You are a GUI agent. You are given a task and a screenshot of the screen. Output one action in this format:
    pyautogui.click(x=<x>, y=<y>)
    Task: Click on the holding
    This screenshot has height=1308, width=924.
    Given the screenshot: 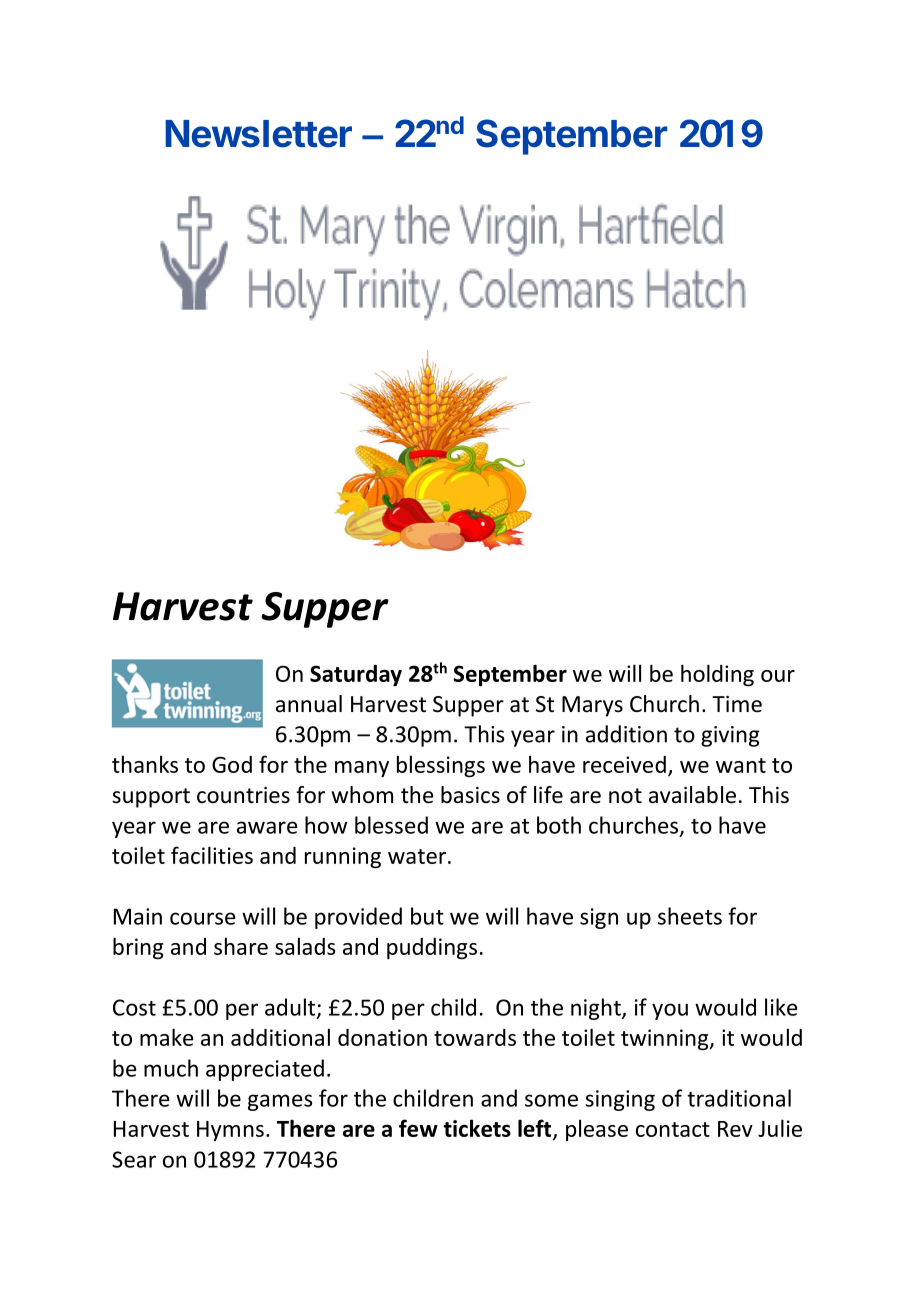 What is the action you would take?
    pyautogui.click(x=717, y=675)
